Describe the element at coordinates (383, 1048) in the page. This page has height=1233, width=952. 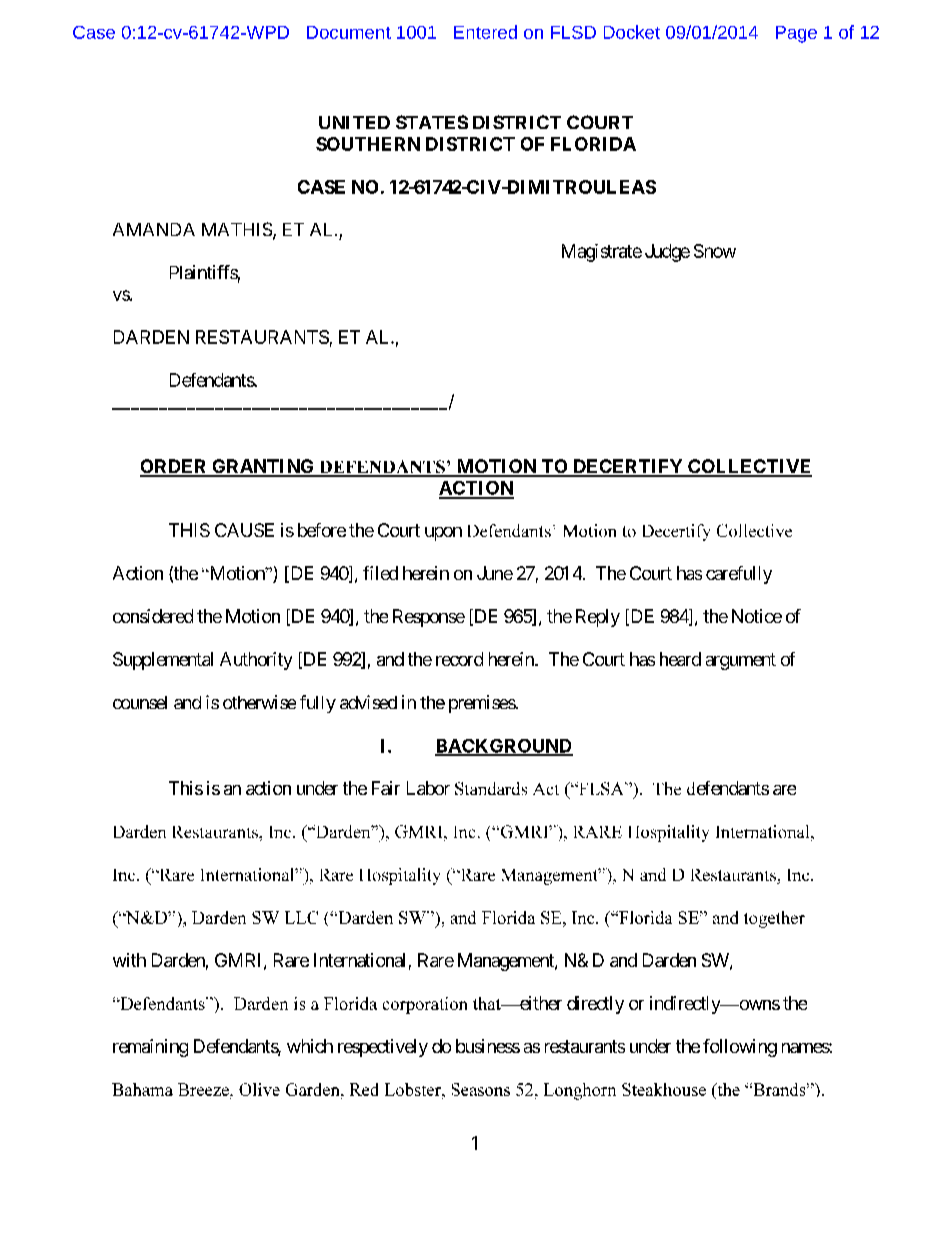
I see `respectively` at that location.
